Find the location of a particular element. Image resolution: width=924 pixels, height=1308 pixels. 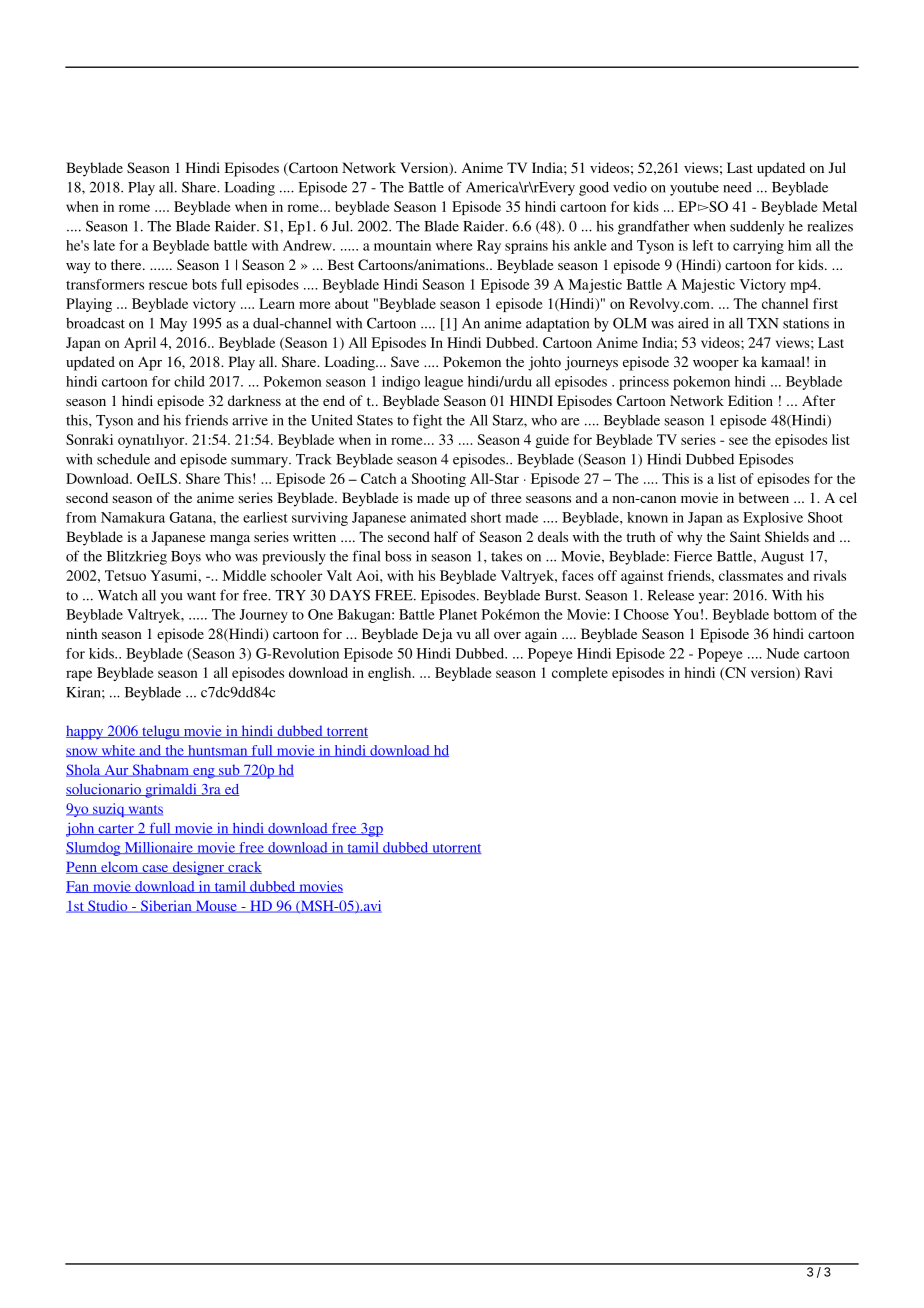

late is located at coordinates (104, 245).
